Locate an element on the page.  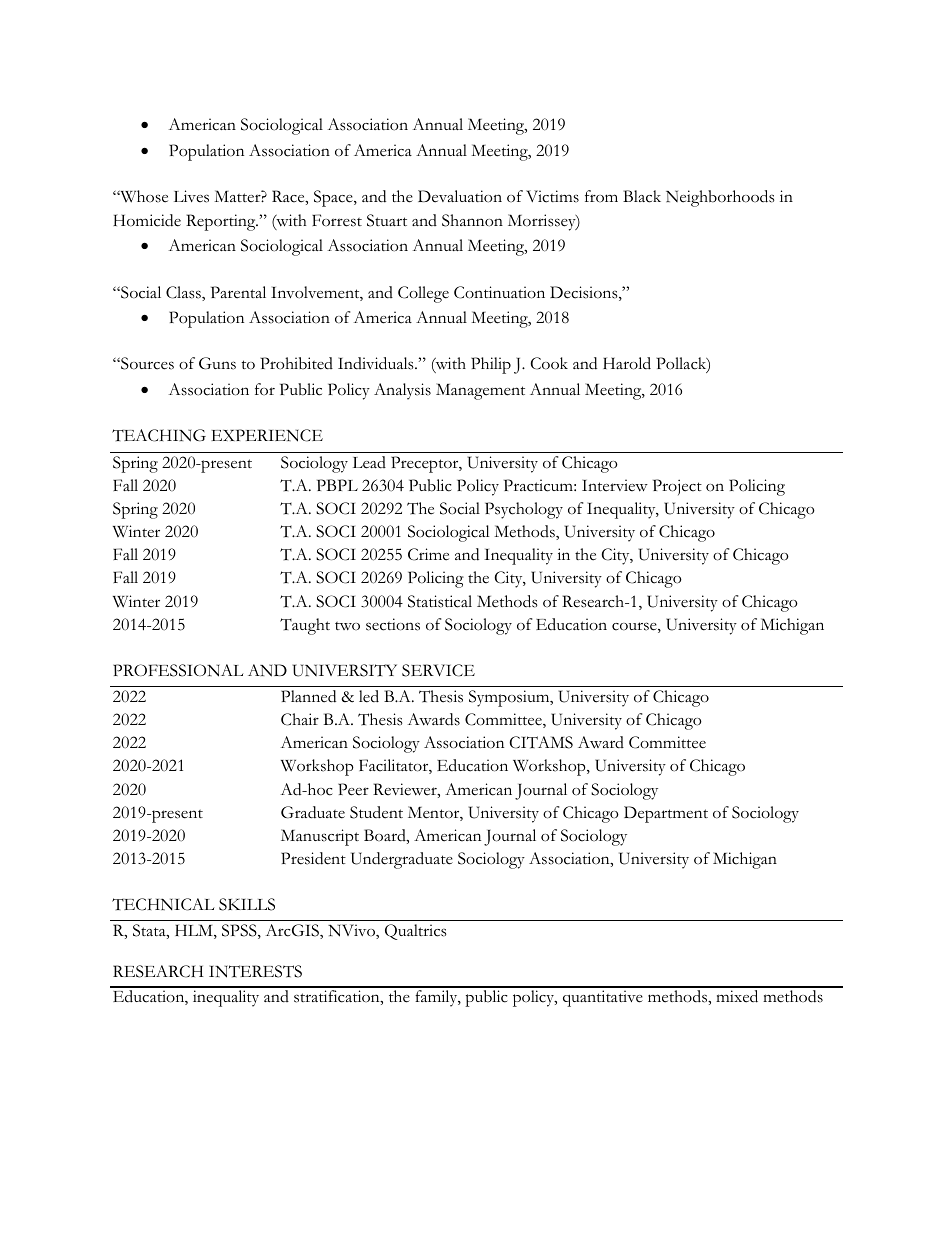
Student is located at coordinates (376, 812).
